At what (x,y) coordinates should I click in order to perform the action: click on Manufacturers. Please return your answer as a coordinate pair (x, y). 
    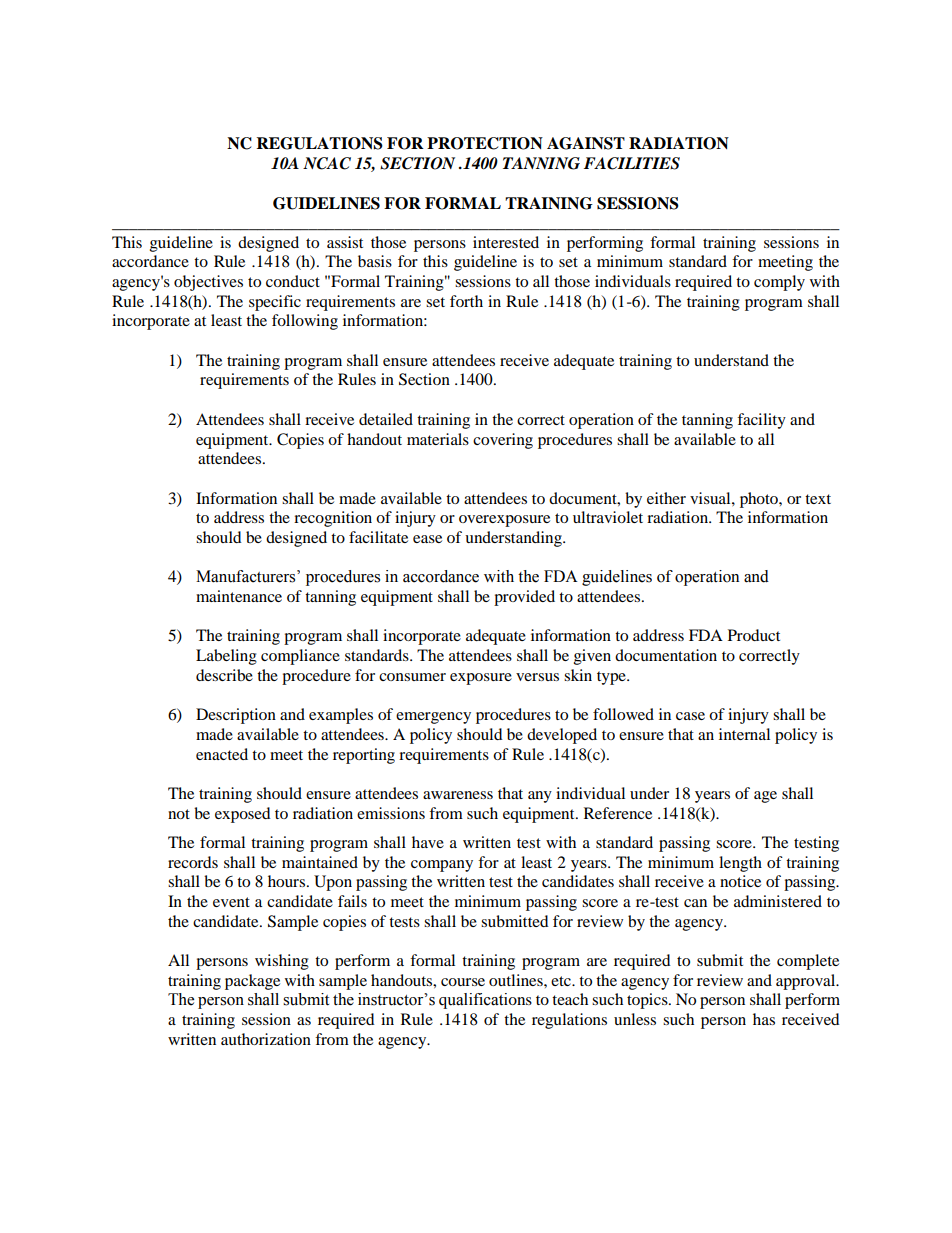
    Looking at the image, I should click on (247, 576).
